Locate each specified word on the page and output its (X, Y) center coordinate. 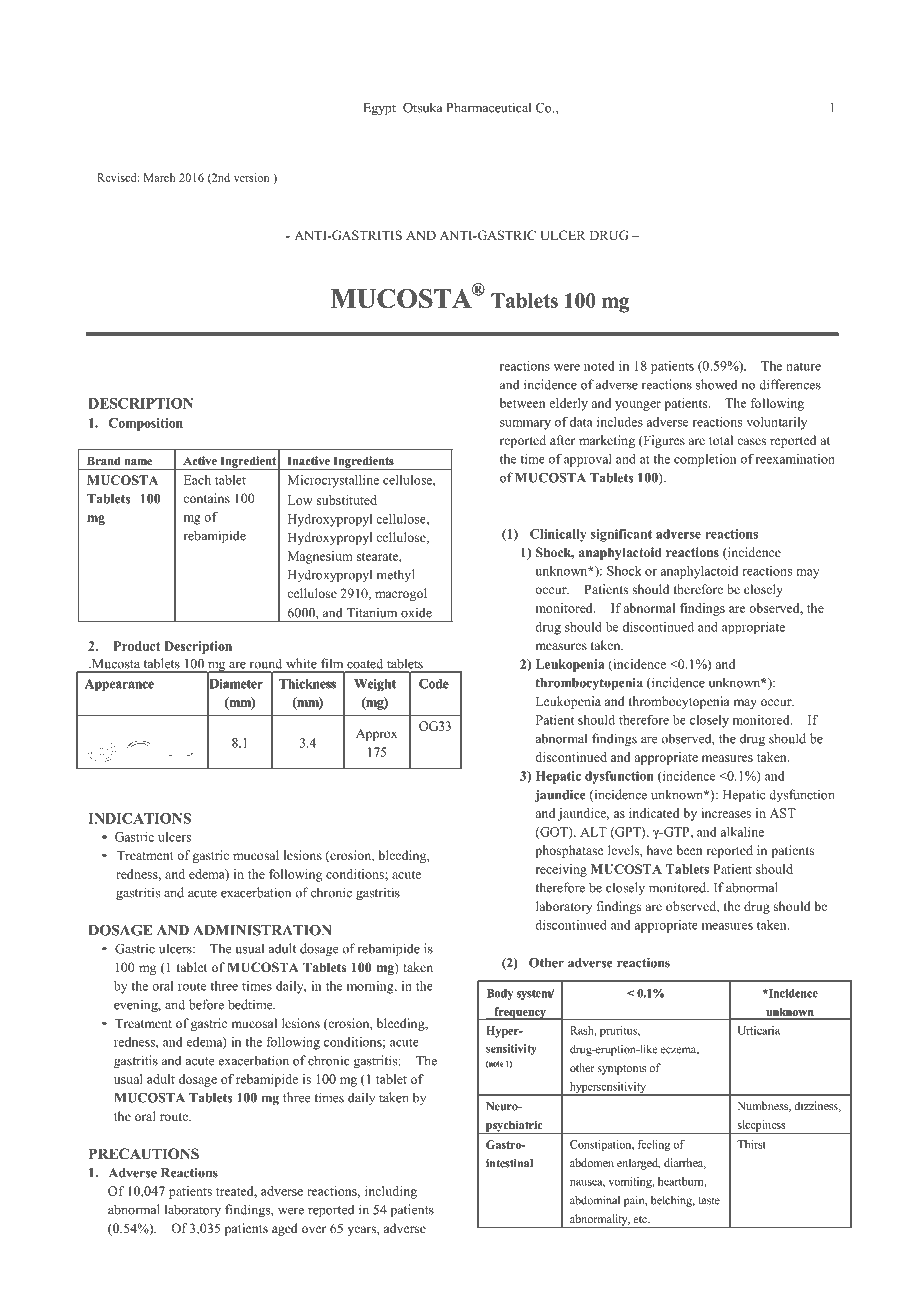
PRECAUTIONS (144, 1154)
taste (709, 1201)
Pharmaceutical (488, 107)
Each (197, 480)
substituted (347, 500)
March (159, 177)
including (391, 1192)
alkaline (742, 832)
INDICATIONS (139, 818)
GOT (554, 833)
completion (705, 460)
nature (803, 366)
